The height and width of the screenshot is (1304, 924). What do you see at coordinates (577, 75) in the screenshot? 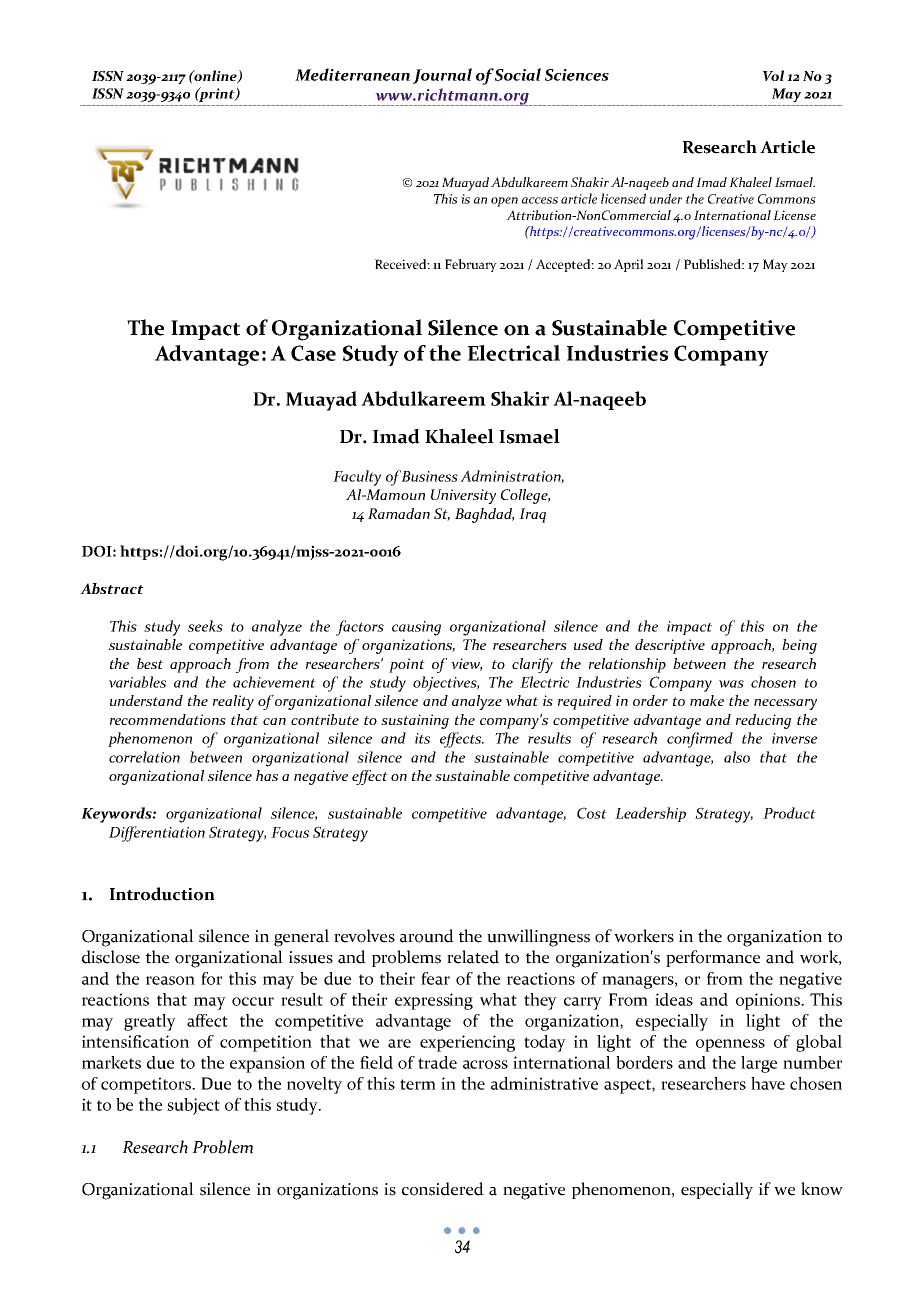
I see `Sciences` at bounding box center [577, 75].
